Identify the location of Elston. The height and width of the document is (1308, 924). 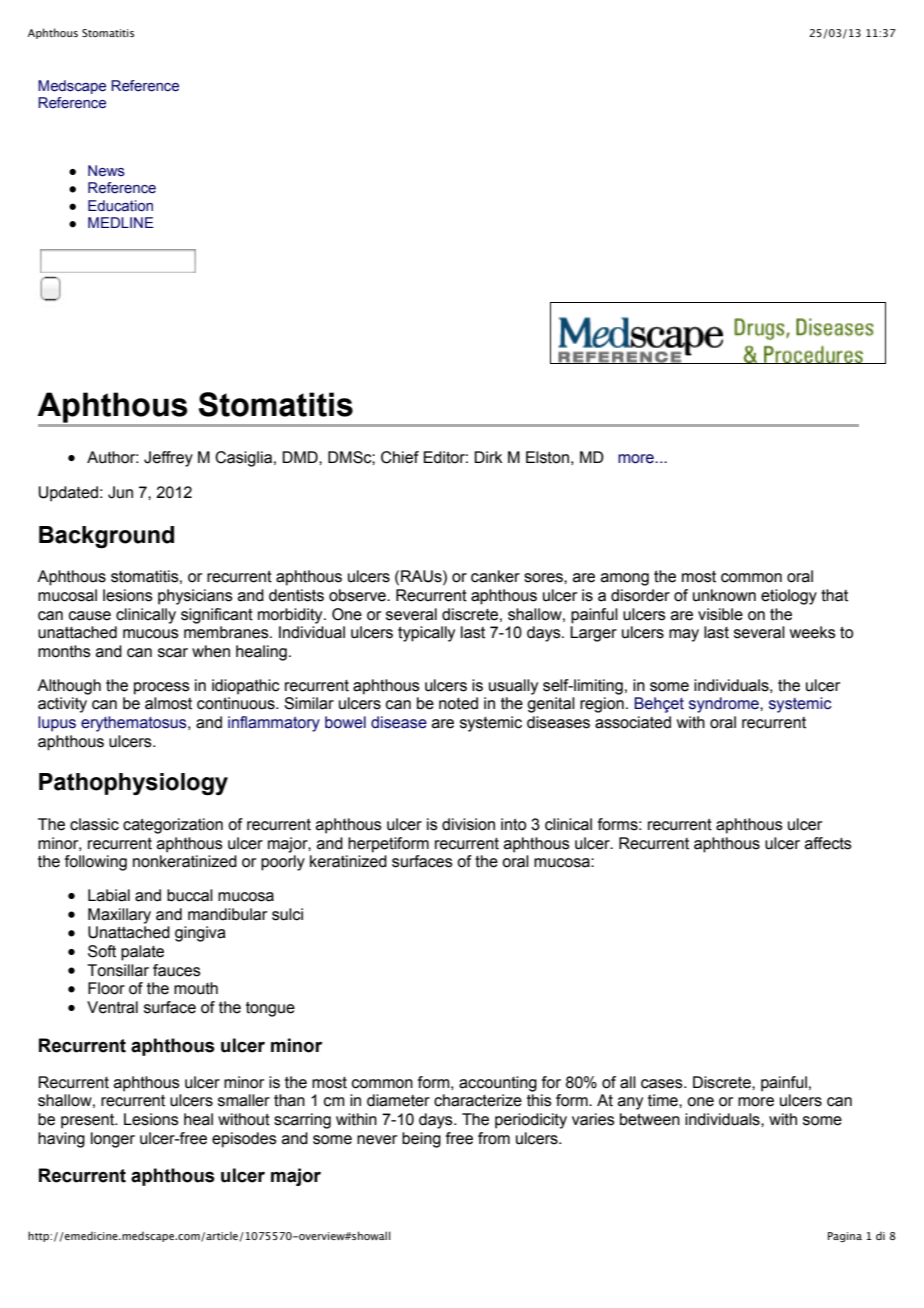
(547, 457).
